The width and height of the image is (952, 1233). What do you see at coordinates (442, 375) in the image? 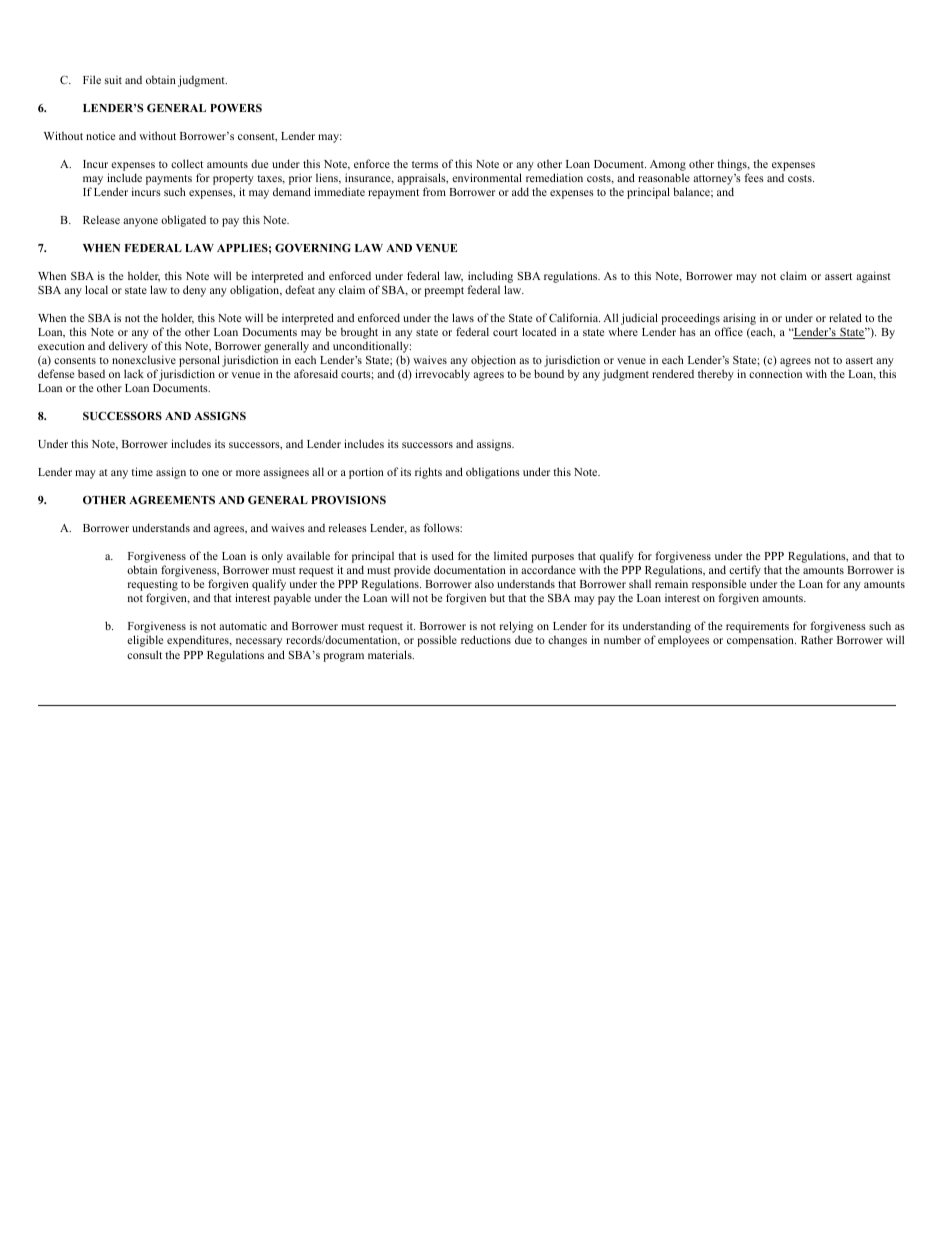
I see `irrevocably` at bounding box center [442, 375].
